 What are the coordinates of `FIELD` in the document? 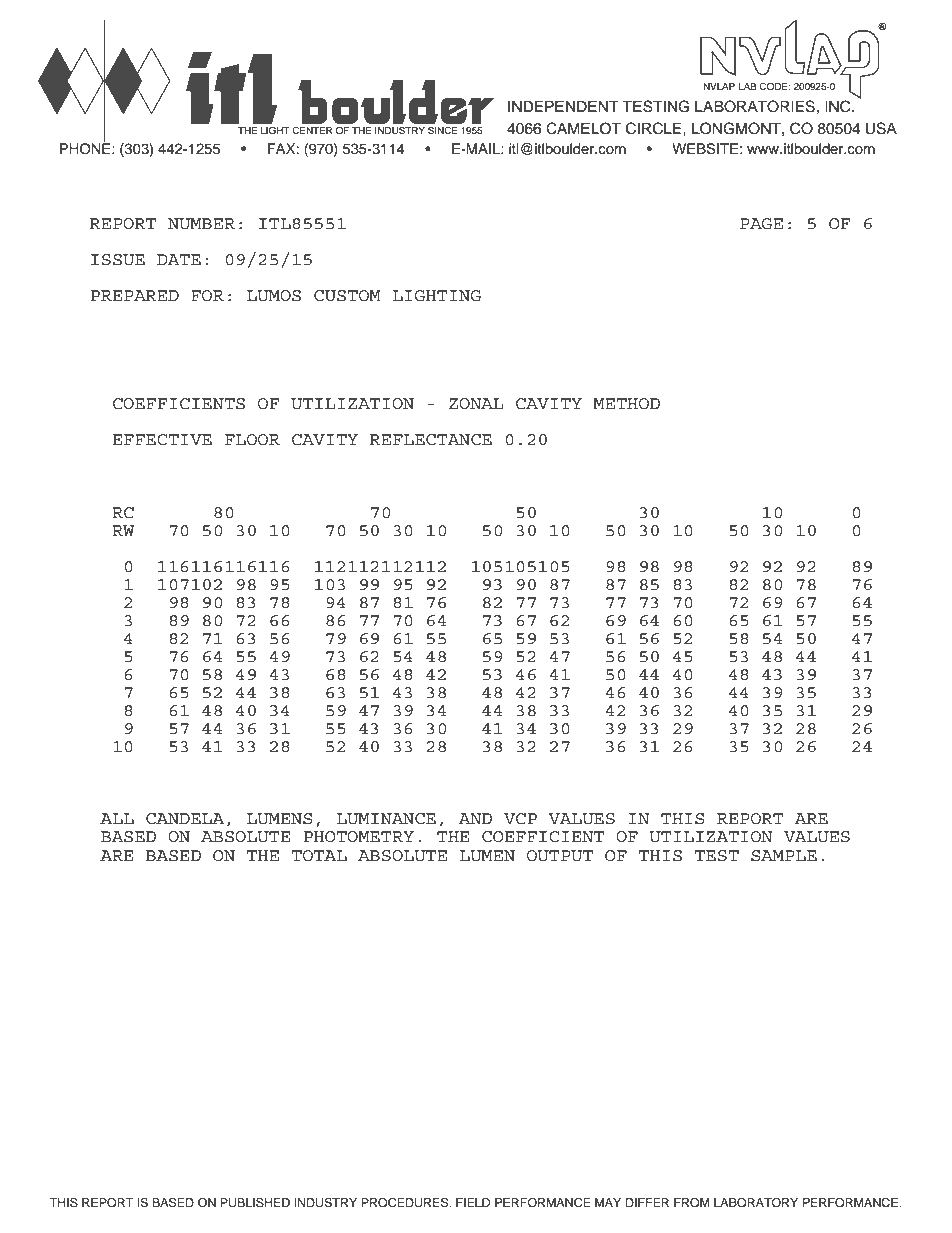 It's located at (473, 1202).
